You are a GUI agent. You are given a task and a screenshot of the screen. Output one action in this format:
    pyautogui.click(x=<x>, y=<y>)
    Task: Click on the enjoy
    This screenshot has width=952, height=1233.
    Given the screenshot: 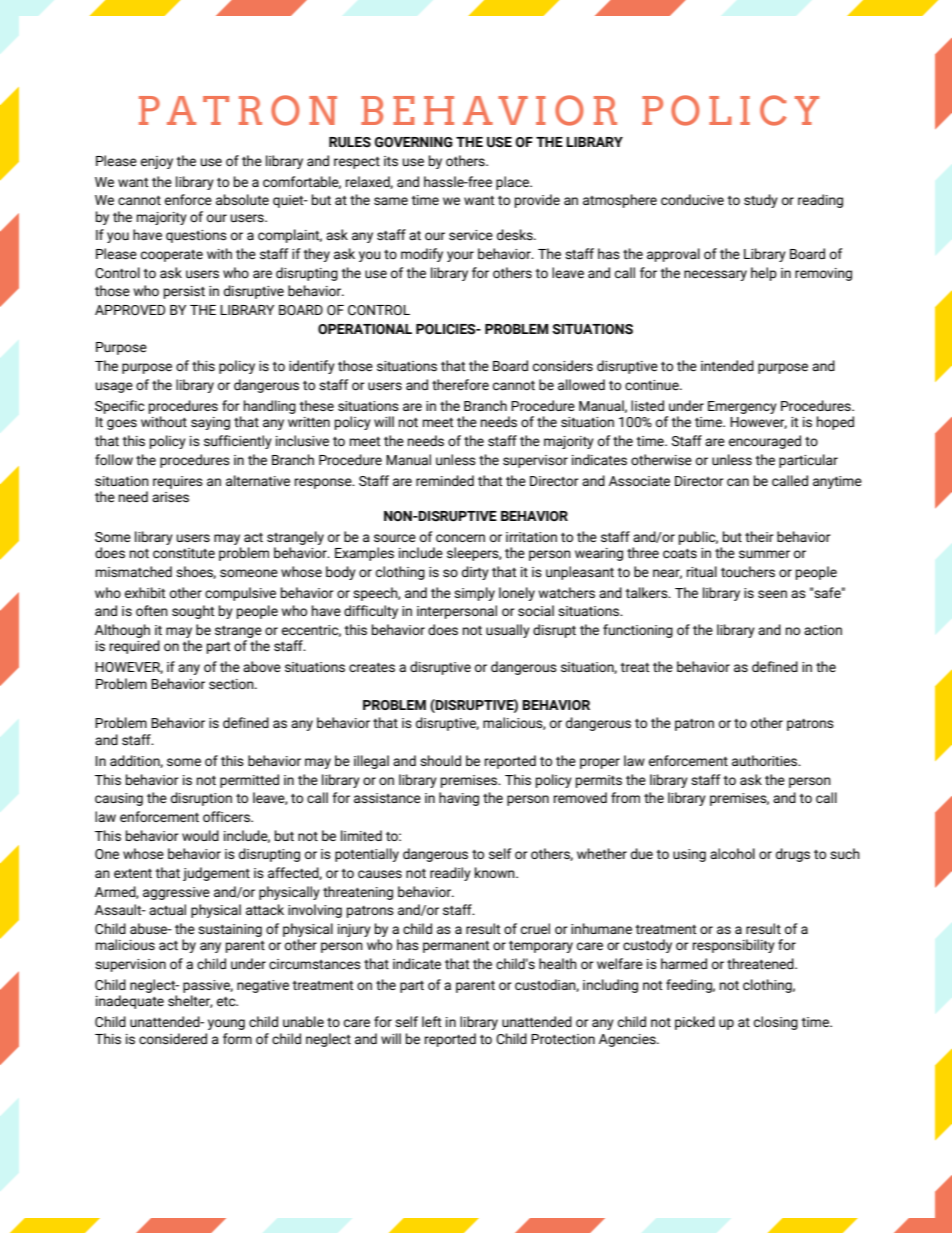 What is the action you would take?
    pyautogui.click(x=157, y=162)
